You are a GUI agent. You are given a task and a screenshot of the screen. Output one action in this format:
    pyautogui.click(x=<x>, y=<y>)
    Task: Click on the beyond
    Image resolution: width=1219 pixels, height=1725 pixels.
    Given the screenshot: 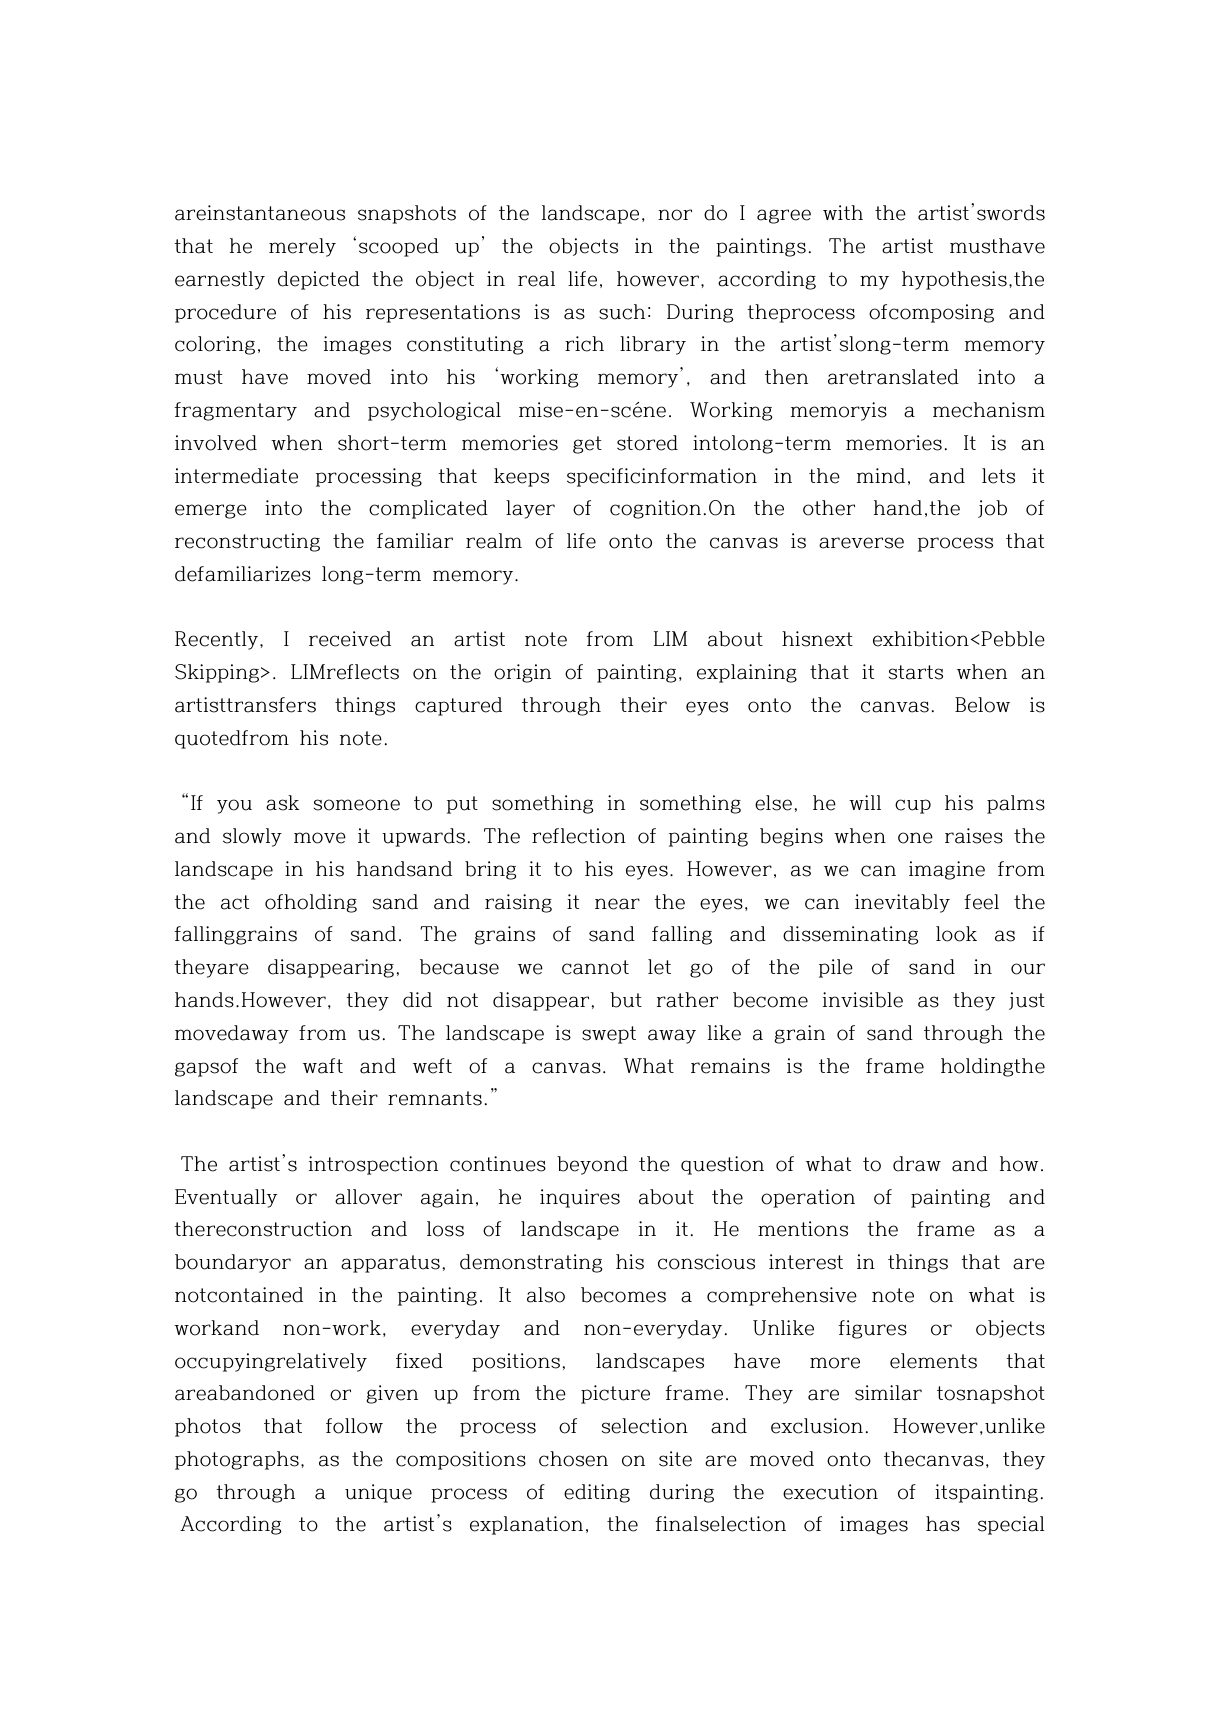 What is the action you would take?
    pyautogui.click(x=592, y=1165)
